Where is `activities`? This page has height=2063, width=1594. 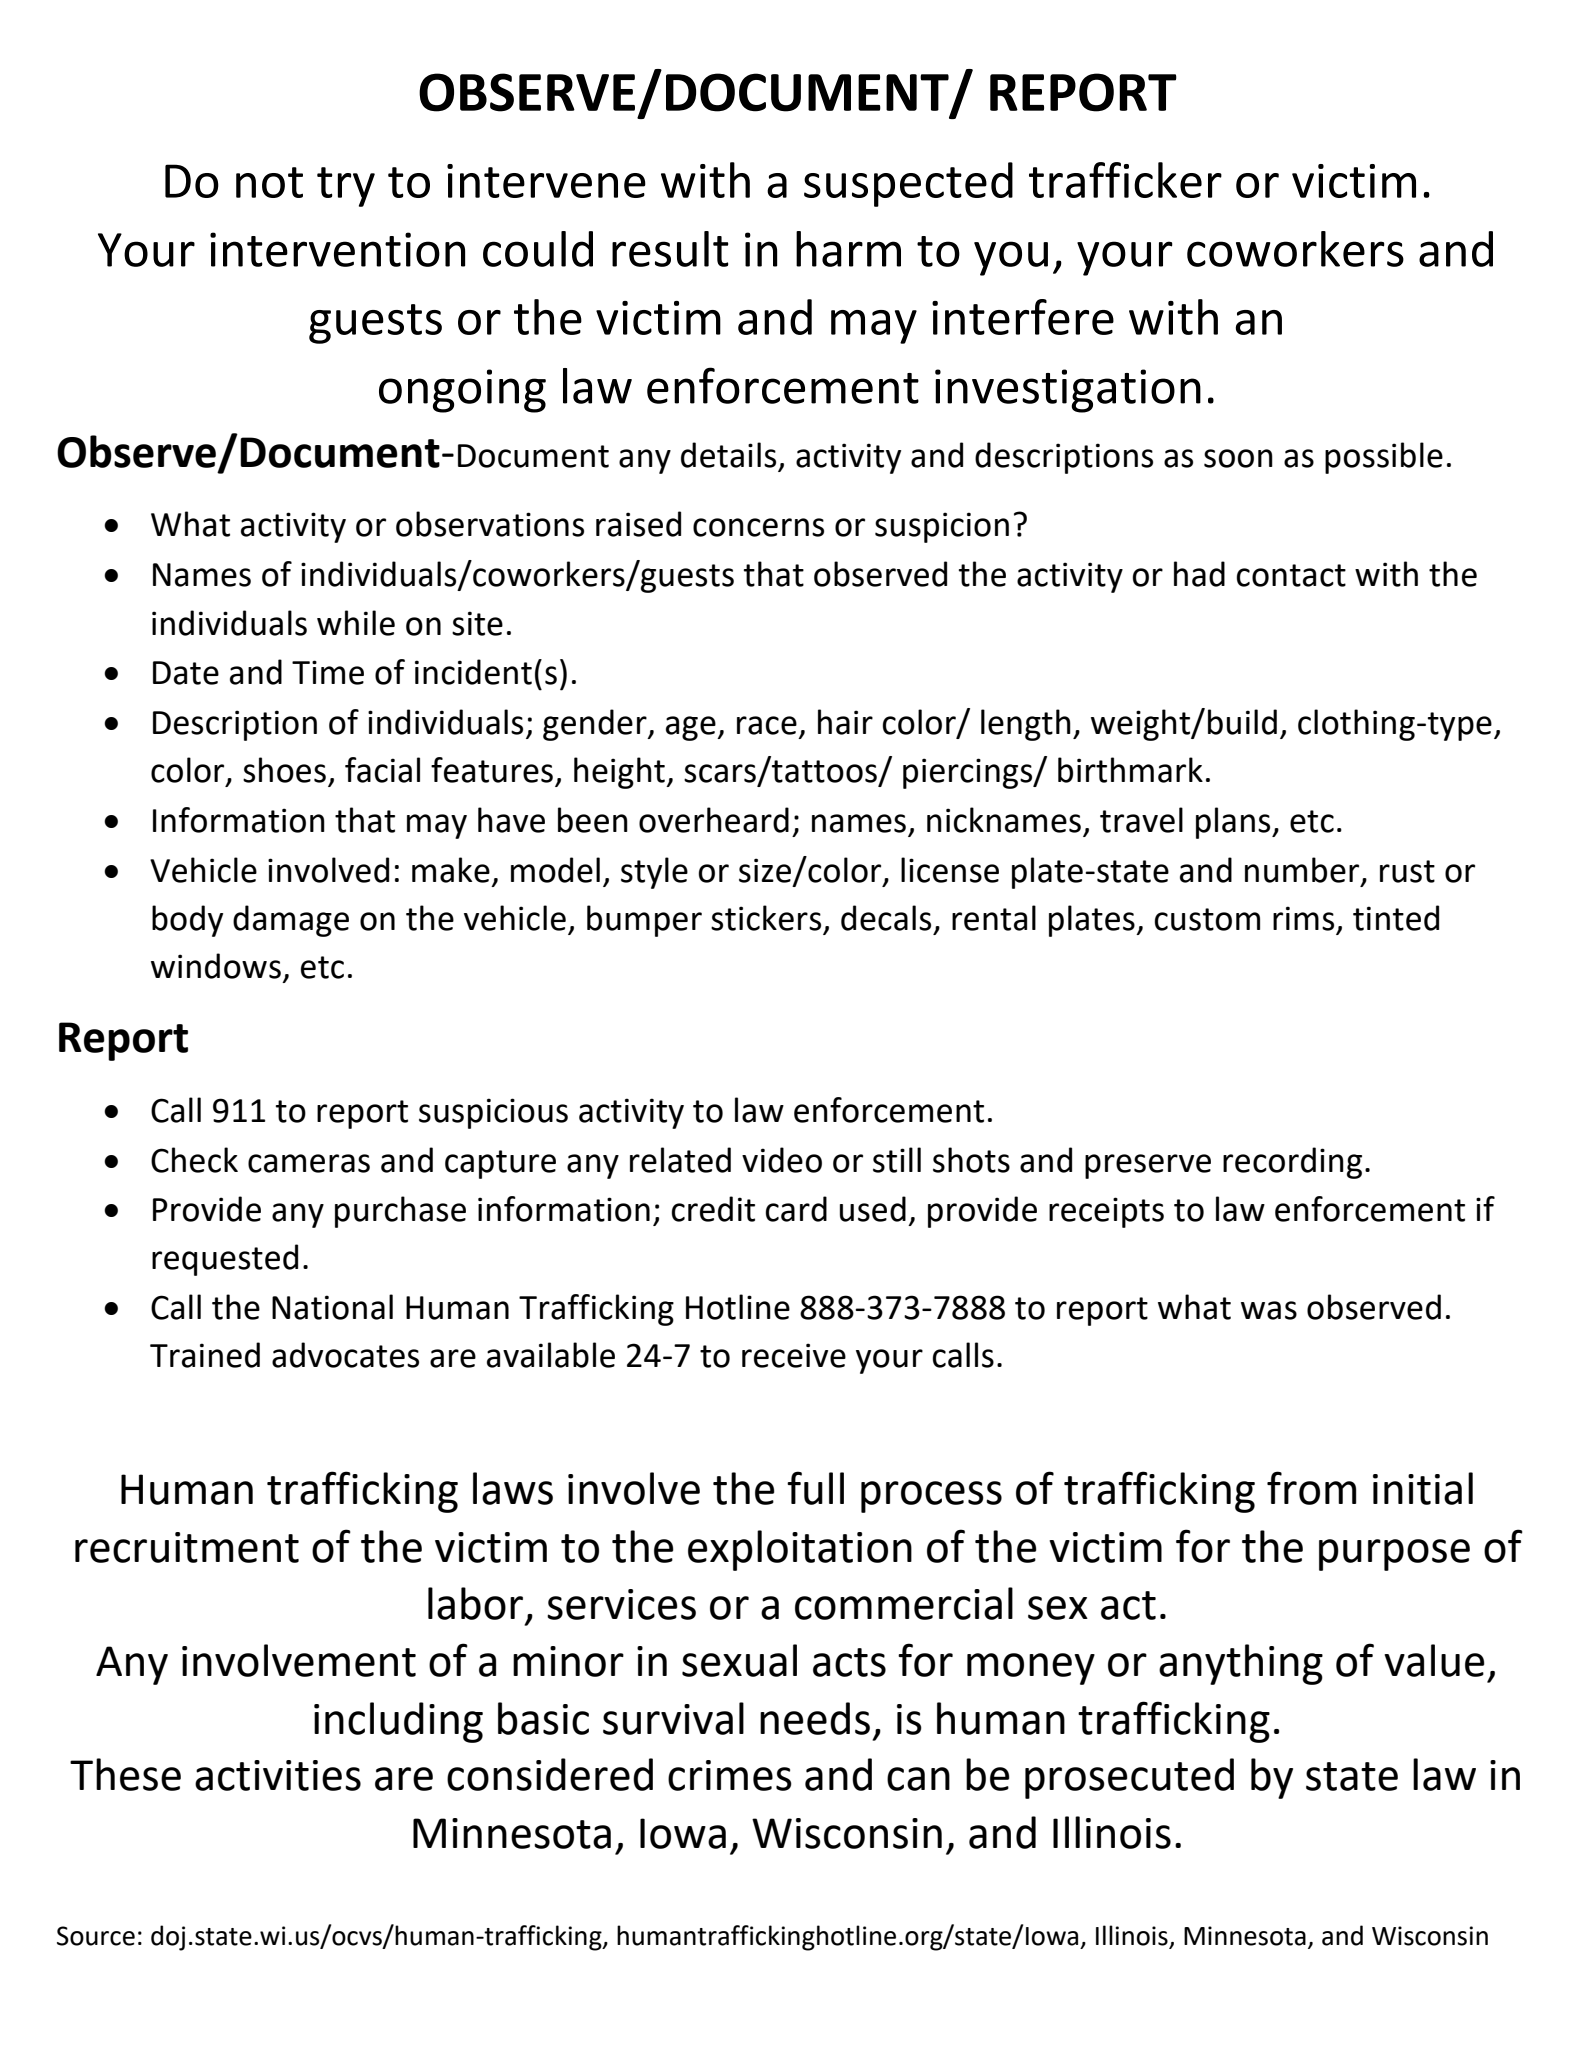 activities is located at coordinates (278, 1775).
